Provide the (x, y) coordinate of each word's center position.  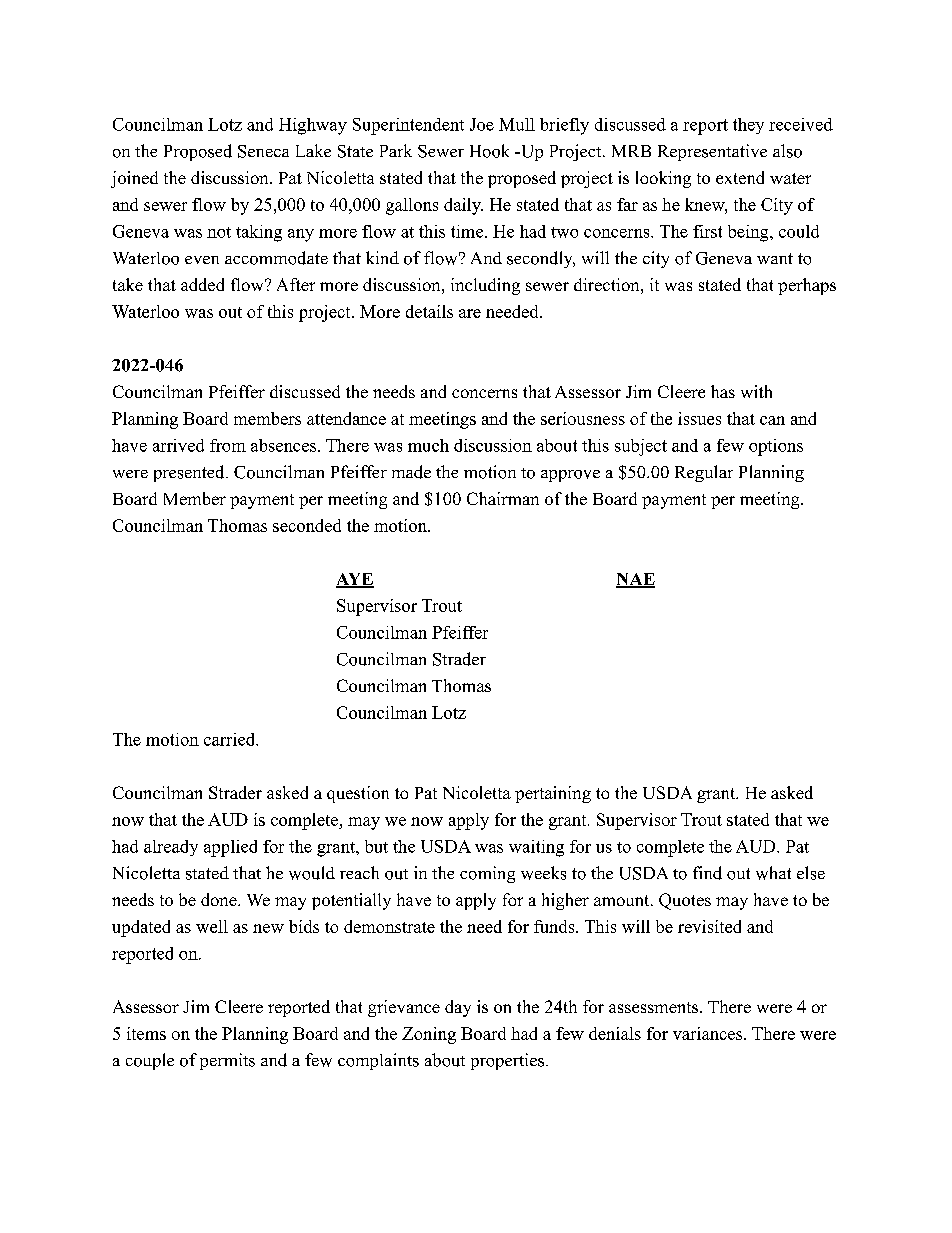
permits (227, 1061)
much (428, 445)
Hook (489, 151)
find (707, 873)
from (228, 445)
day (458, 1008)
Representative (712, 152)
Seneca (263, 151)
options (776, 447)
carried (231, 739)
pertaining (553, 794)
